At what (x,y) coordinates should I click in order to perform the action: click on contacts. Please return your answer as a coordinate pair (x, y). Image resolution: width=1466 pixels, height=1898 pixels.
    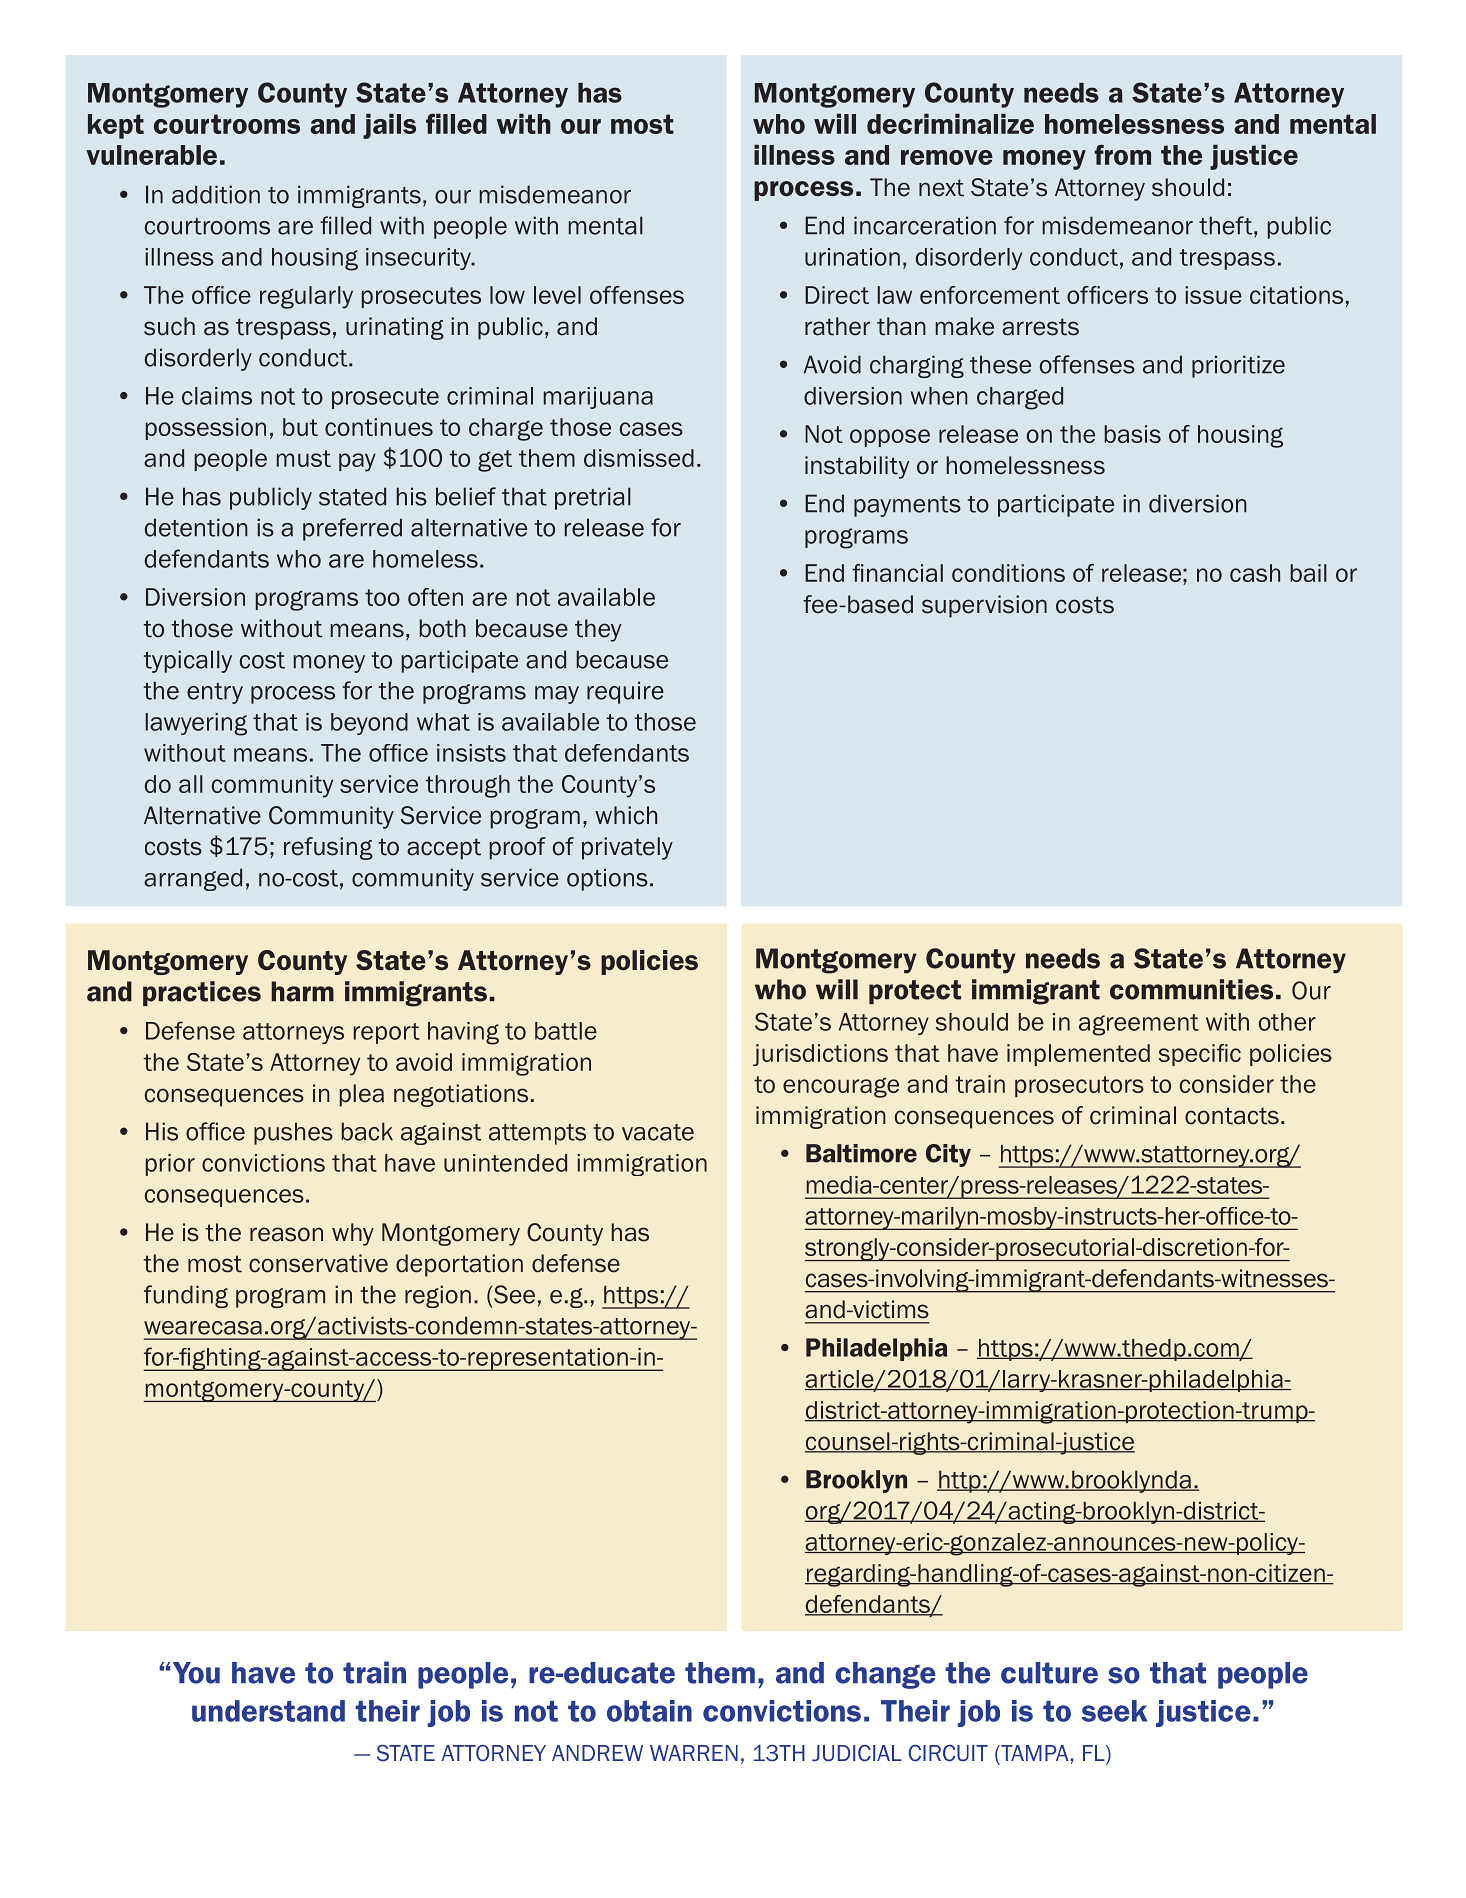
    Looking at the image, I should click on (1232, 1116).
